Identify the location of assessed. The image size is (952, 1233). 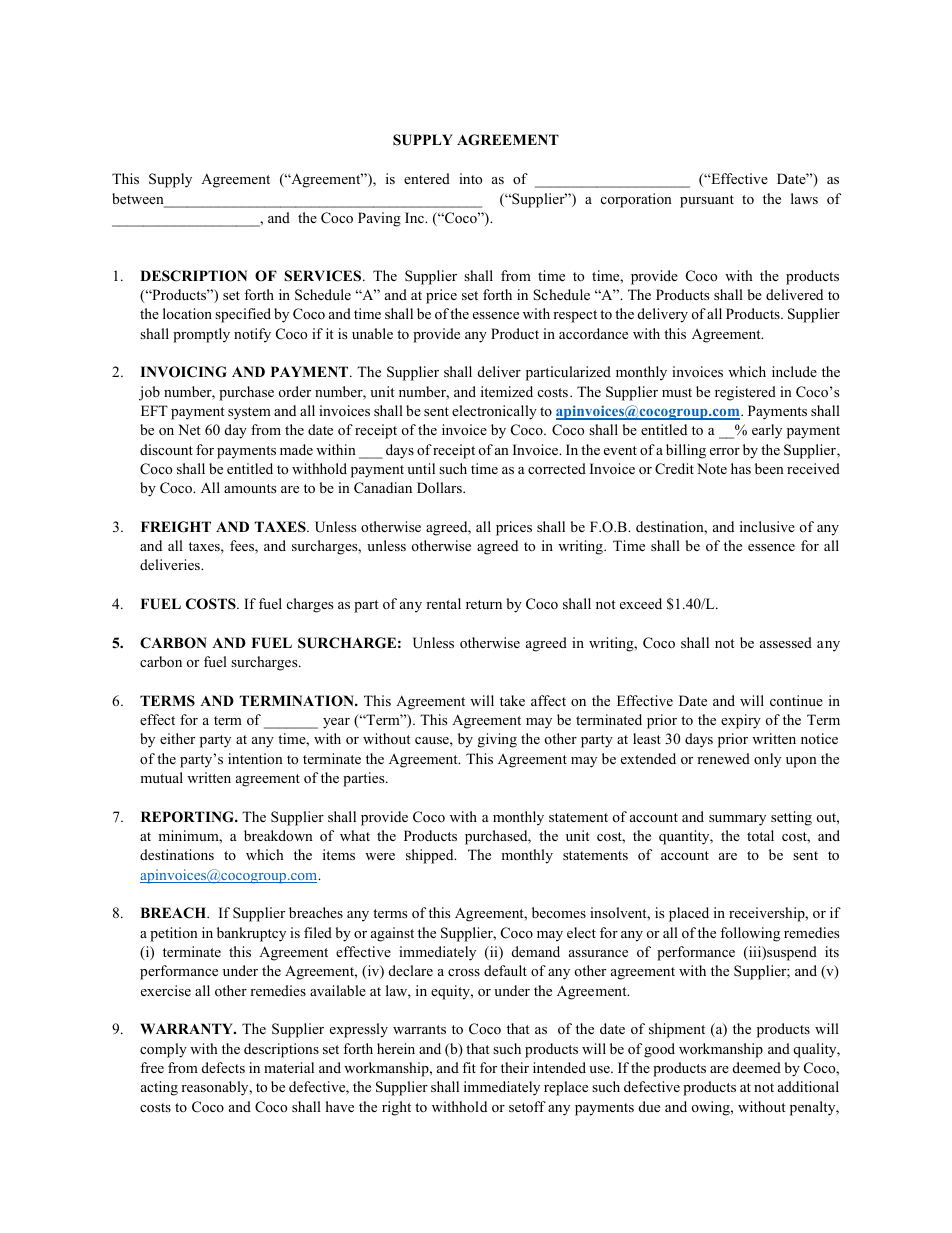
(786, 642).
